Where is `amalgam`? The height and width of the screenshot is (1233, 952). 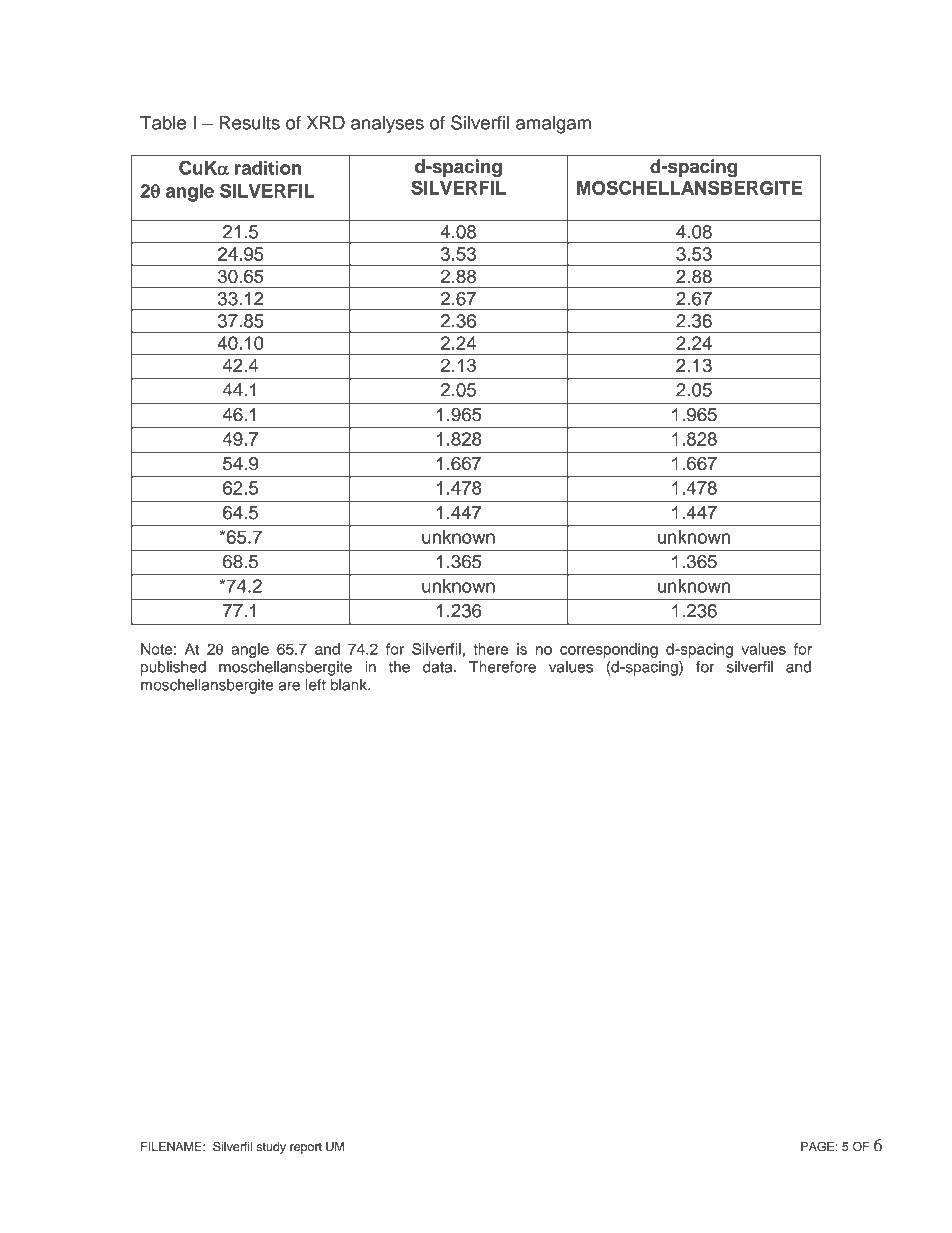 amalgam is located at coordinates (553, 124).
